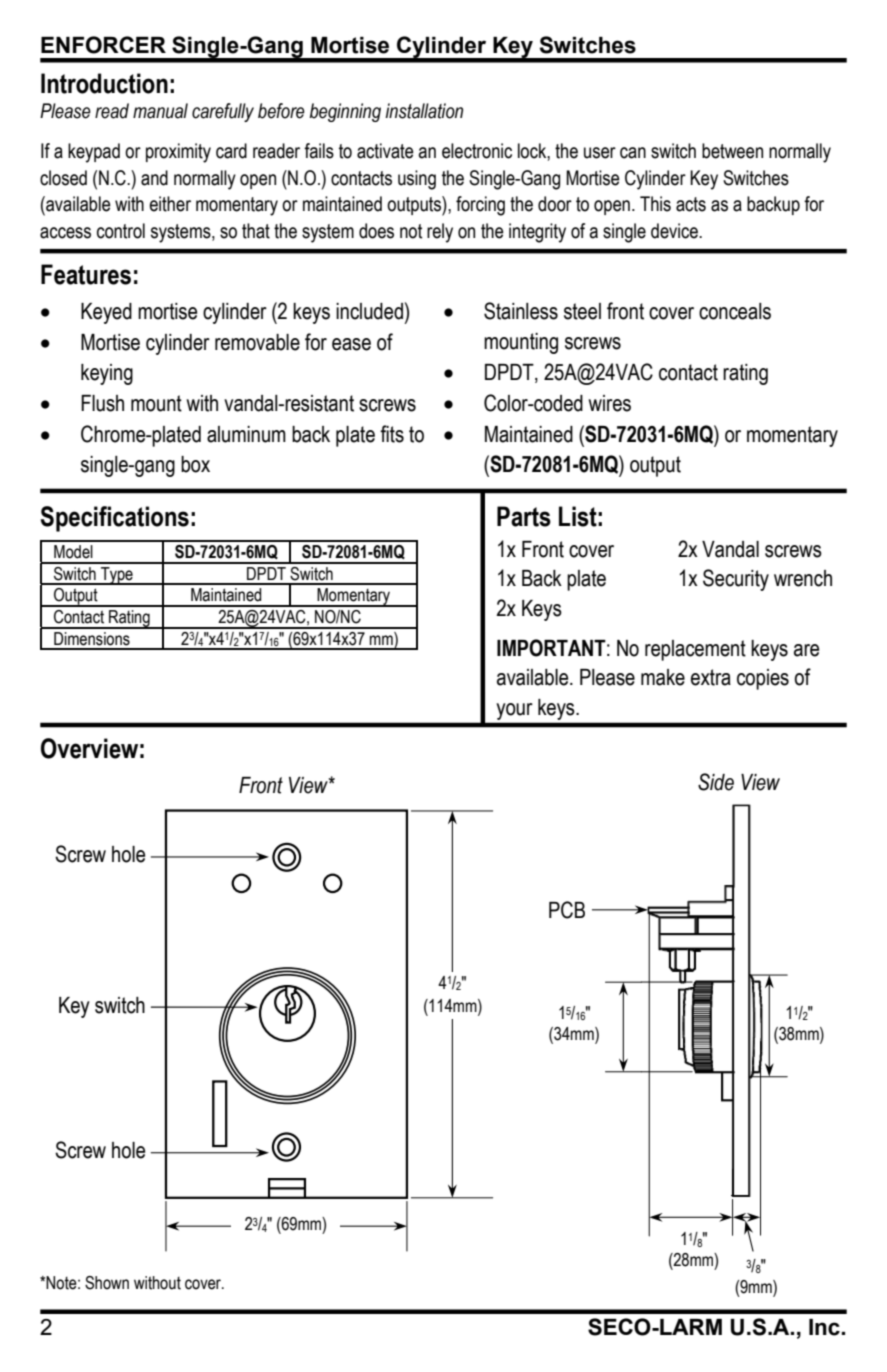  I want to click on Side, so click(716, 782).
